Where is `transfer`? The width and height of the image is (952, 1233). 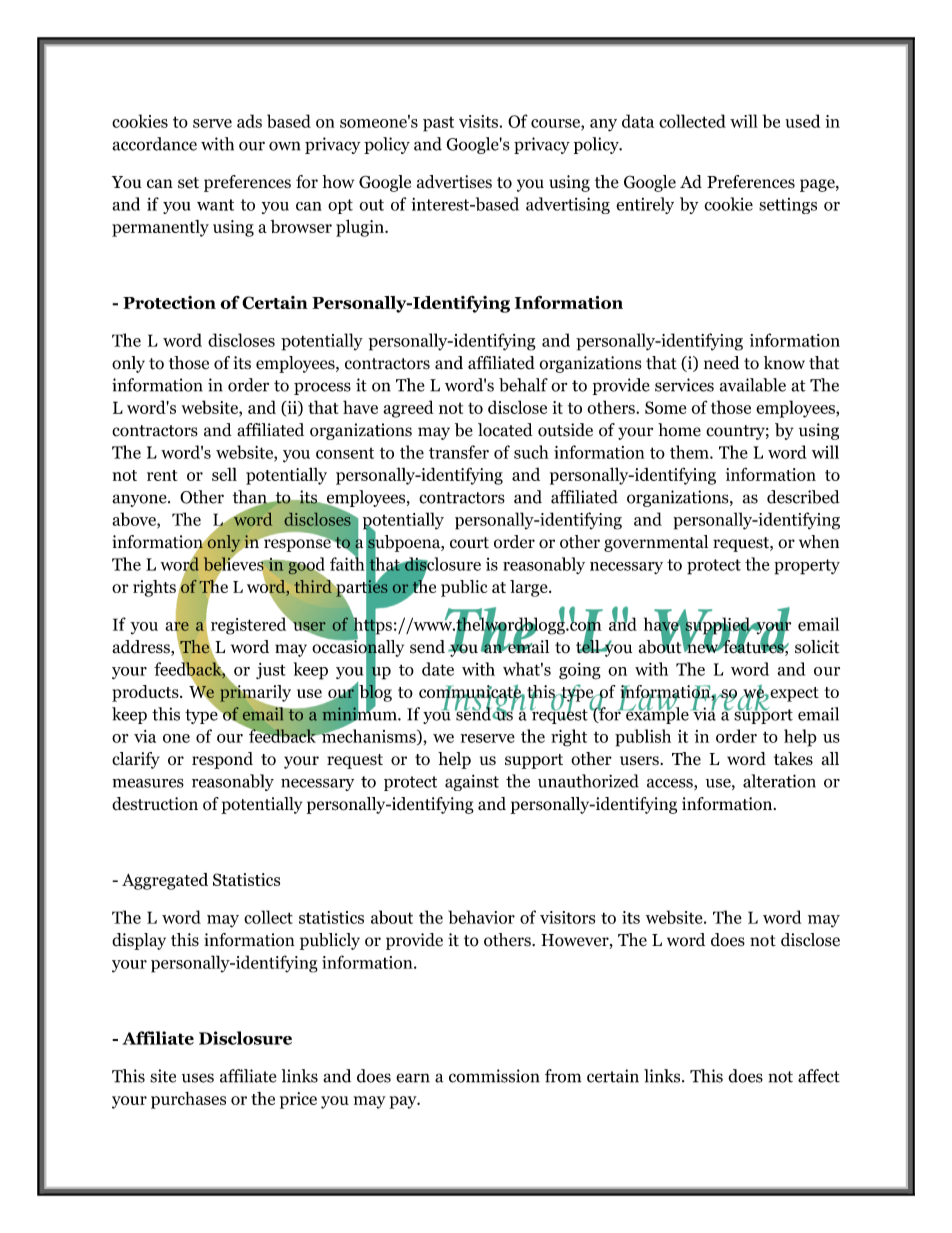
transfer is located at coordinates (459, 452).
